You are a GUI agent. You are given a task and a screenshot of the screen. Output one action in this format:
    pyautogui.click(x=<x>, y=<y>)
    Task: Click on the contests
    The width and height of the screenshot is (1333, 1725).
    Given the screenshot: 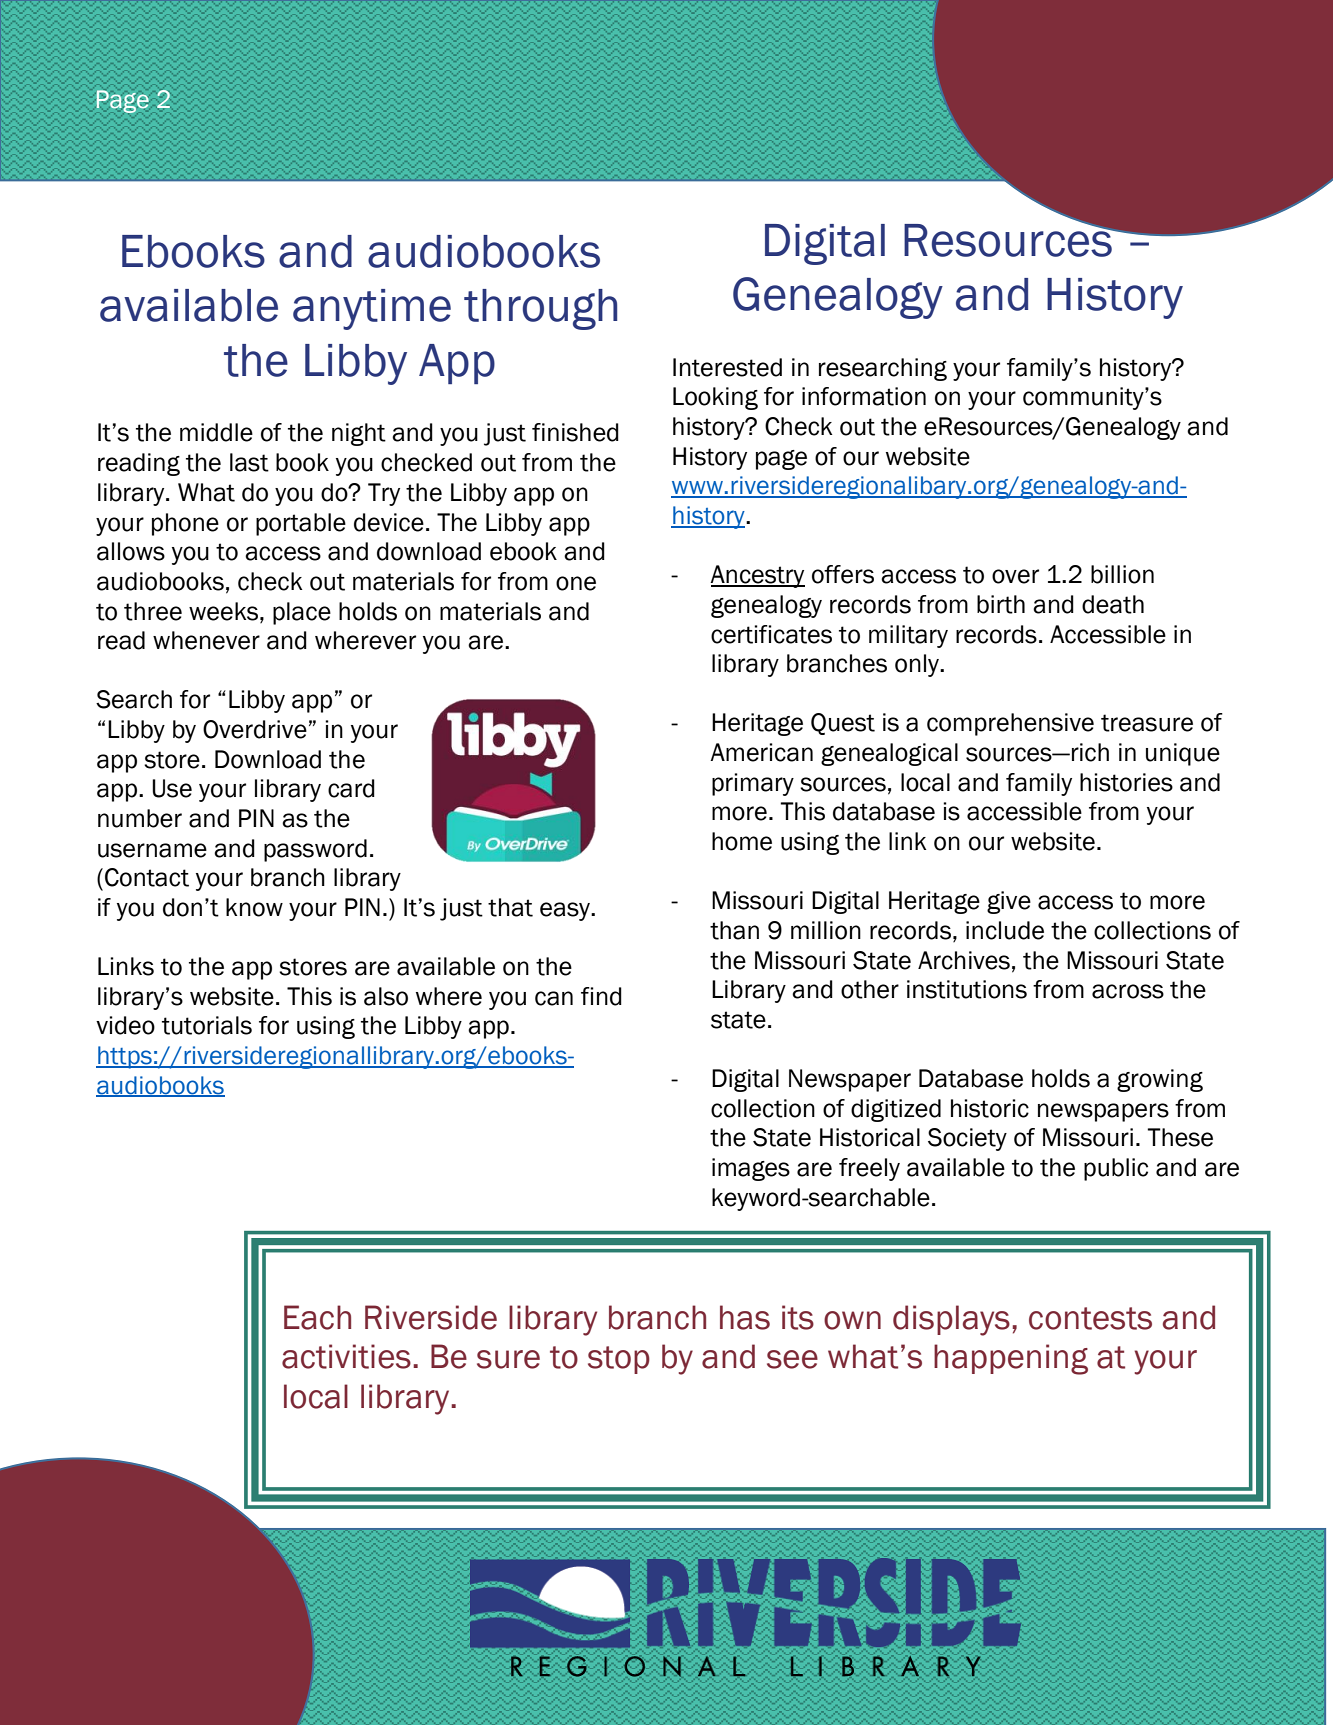 What is the action you would take?
    pyautogui.click(x=1090, y=1318)
